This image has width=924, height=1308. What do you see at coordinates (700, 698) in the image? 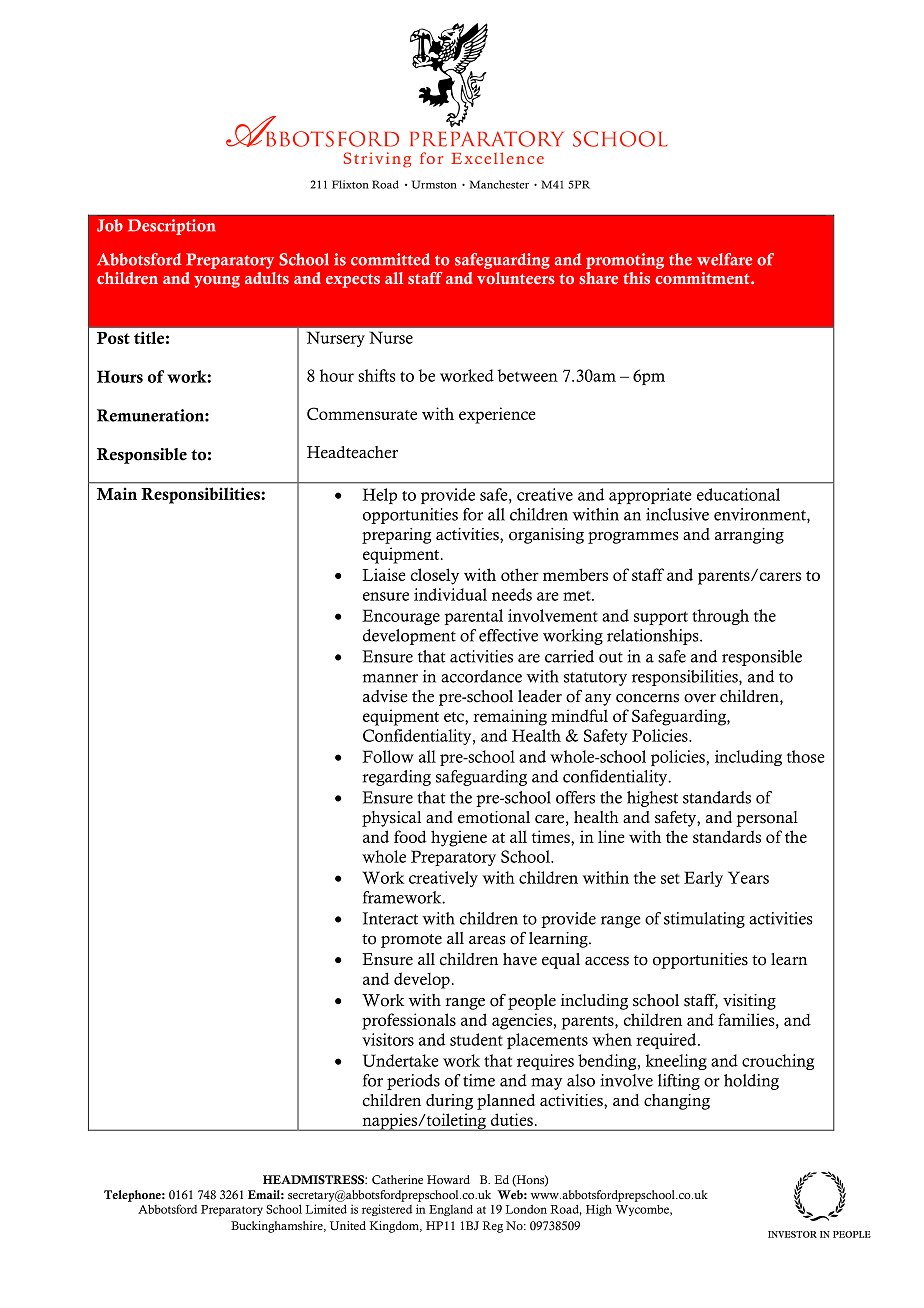
I see `over` at bounding box center [700, 698].
